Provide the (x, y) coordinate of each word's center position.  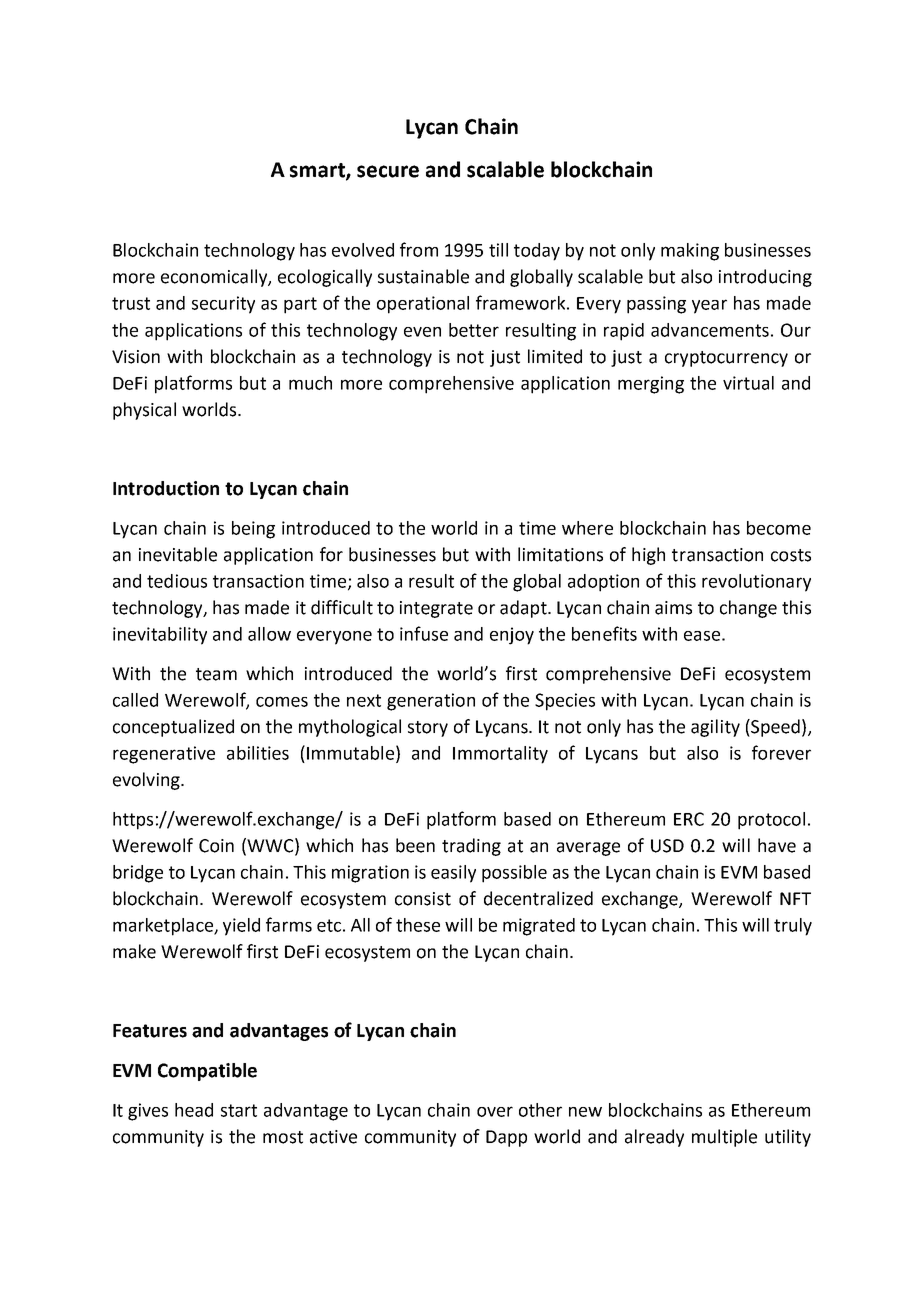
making (690, 252)
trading (471, 847)
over (495, 1111)
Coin (216, 846)
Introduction (166, 488)
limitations (560, 554)
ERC (689, 819)
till (498, 250)
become (779, 528)
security (223, 305)
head (194, 1110)
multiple (724, 1138)
